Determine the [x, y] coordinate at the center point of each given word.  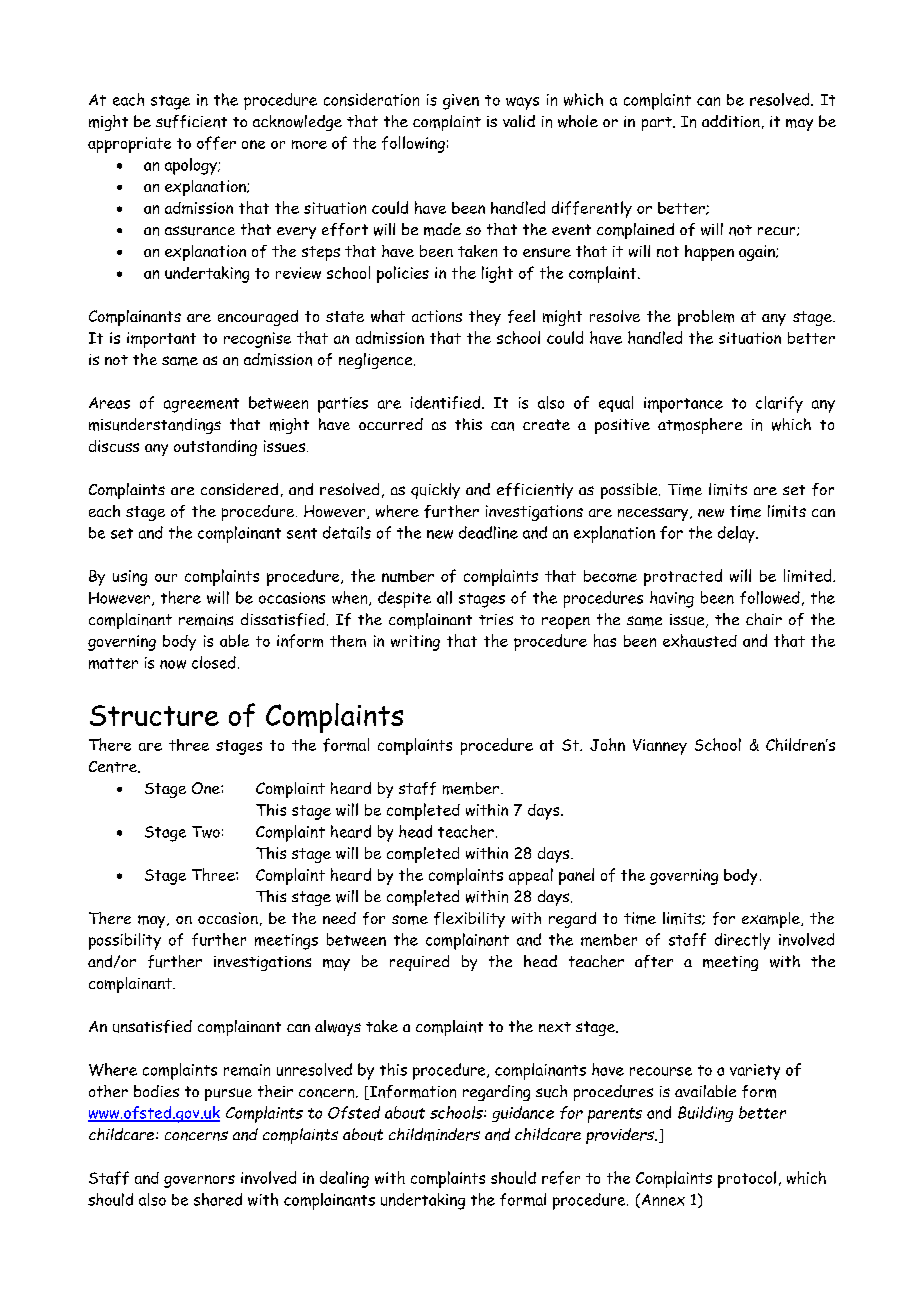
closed [214, 662]
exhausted [700, 640]
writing [415, 643]
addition [731, 121]
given [461, 102]
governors [199, 1181]
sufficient [191, 121]
